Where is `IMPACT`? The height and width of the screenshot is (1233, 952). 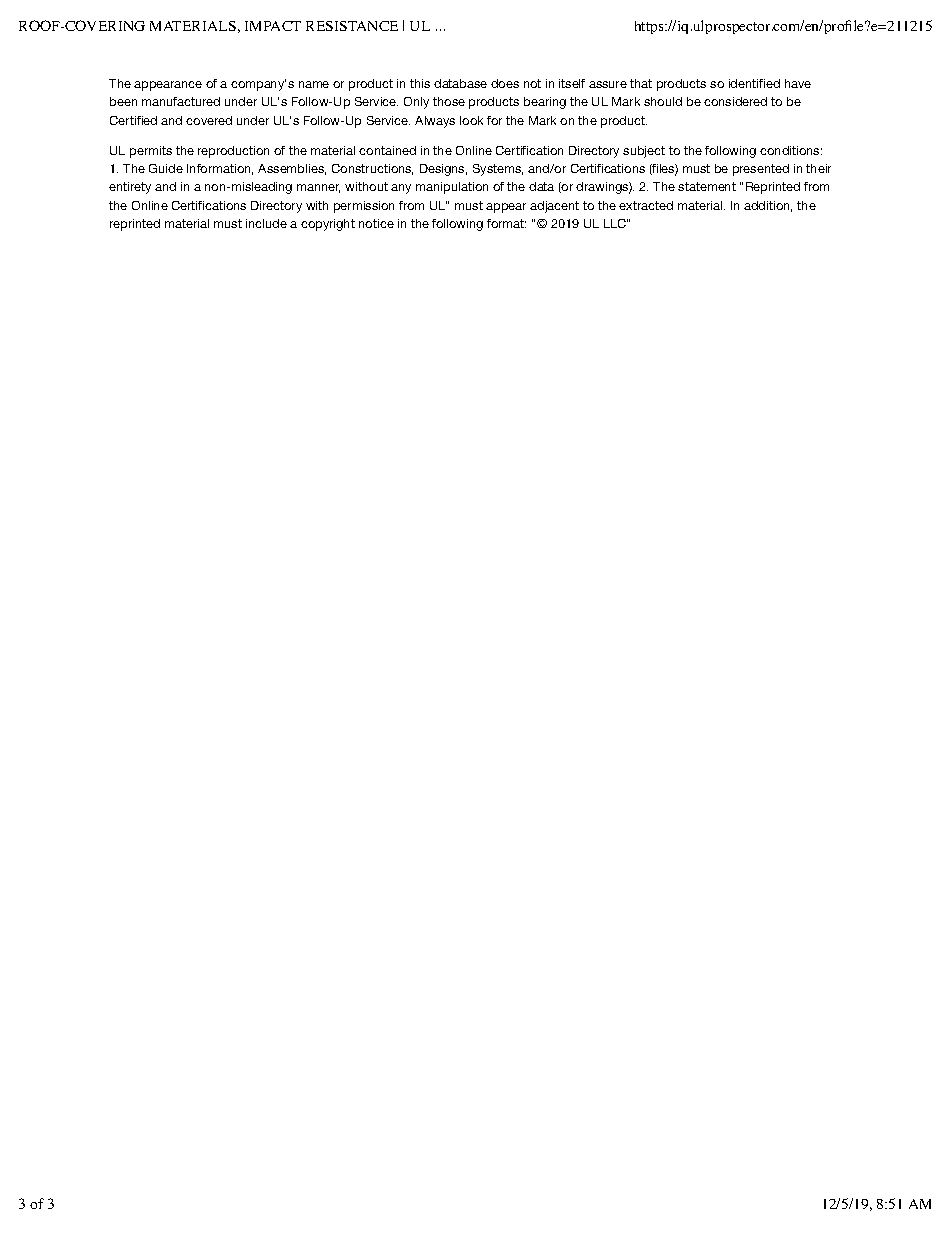
IMPACT is located at coordinates (273, 26).
